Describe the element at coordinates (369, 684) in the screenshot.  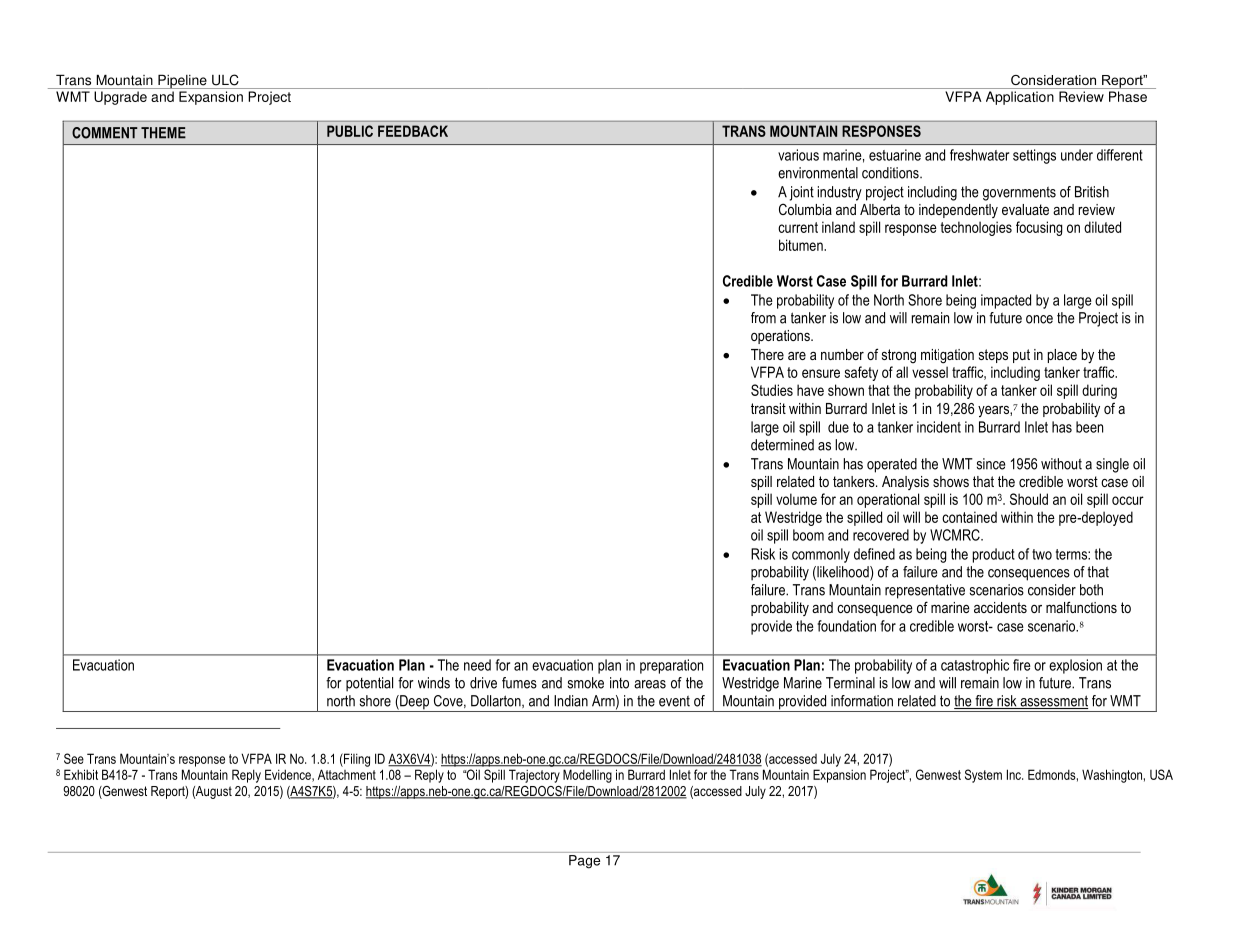
I see `potential` at that location.
